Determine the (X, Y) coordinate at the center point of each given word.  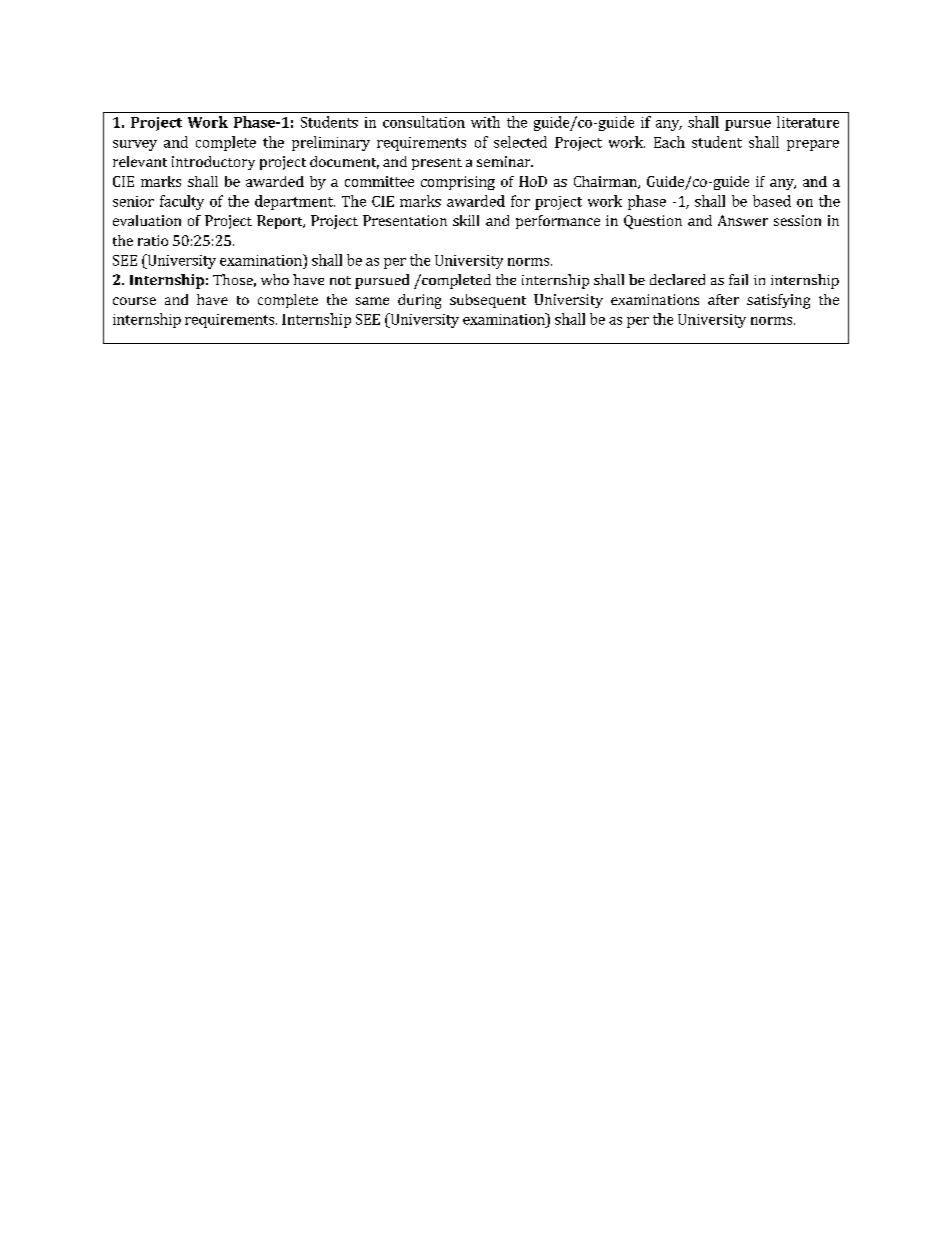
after (723, 299)
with (485, 122)
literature (808, 122)
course (134, 301)
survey (135, 145)
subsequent (488, 301)
